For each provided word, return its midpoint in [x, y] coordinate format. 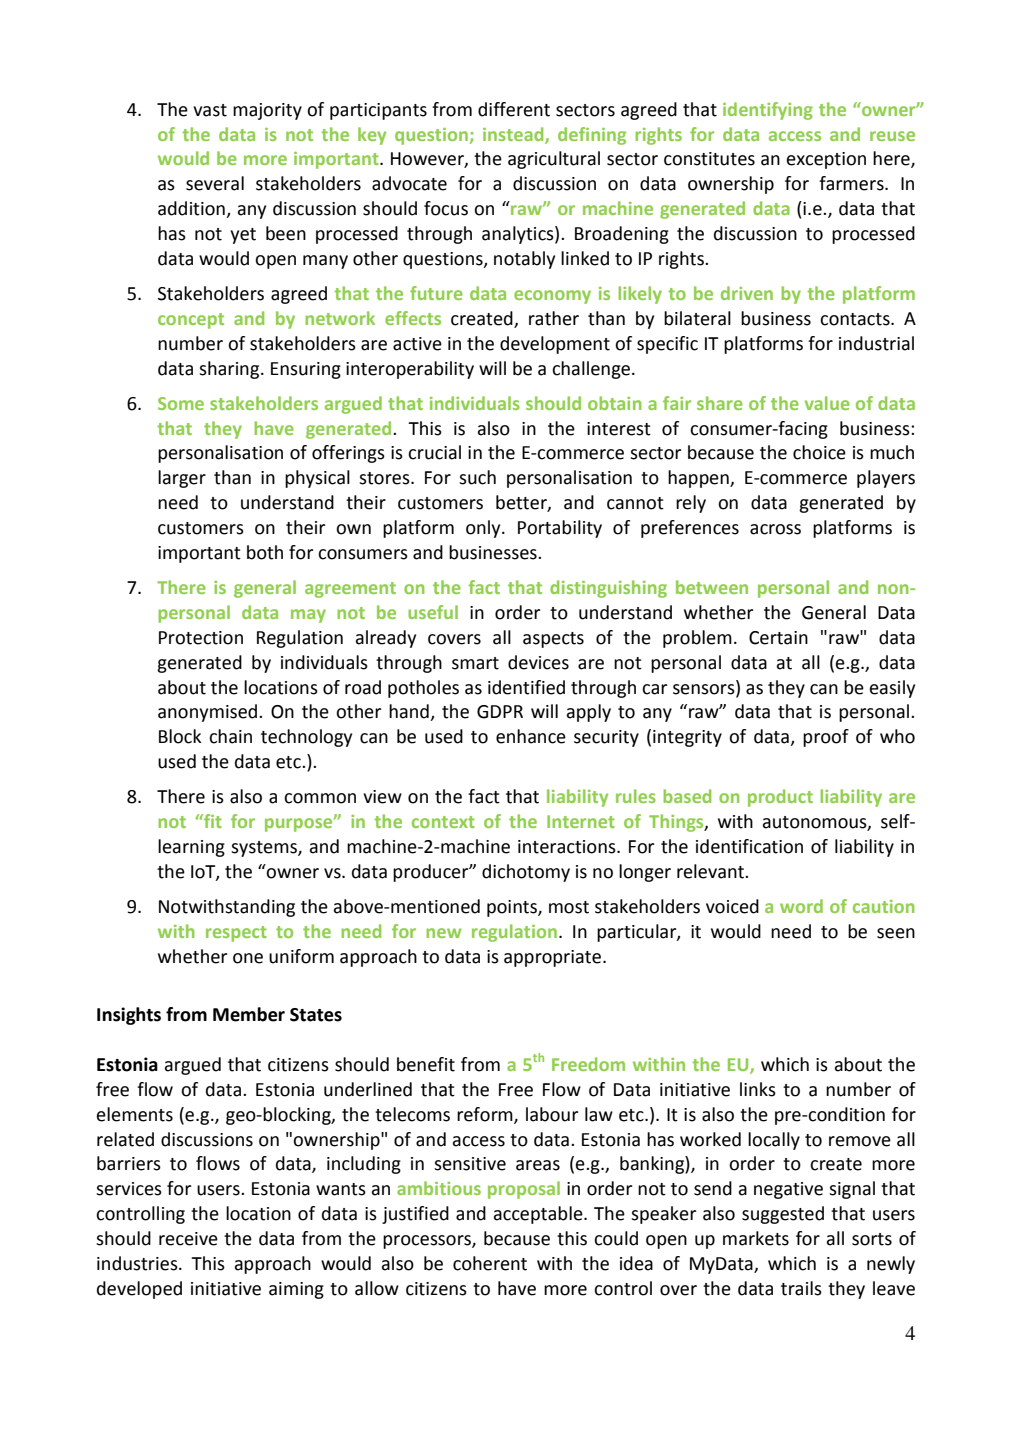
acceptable [539, 1215]
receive [188, 1239]
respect [236, 934]
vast [210, 110]
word [801, 906]
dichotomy [526, 873]
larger [182, 479]
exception [826, 160]
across [775, 529]
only [484, 529]
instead [514, 135]
